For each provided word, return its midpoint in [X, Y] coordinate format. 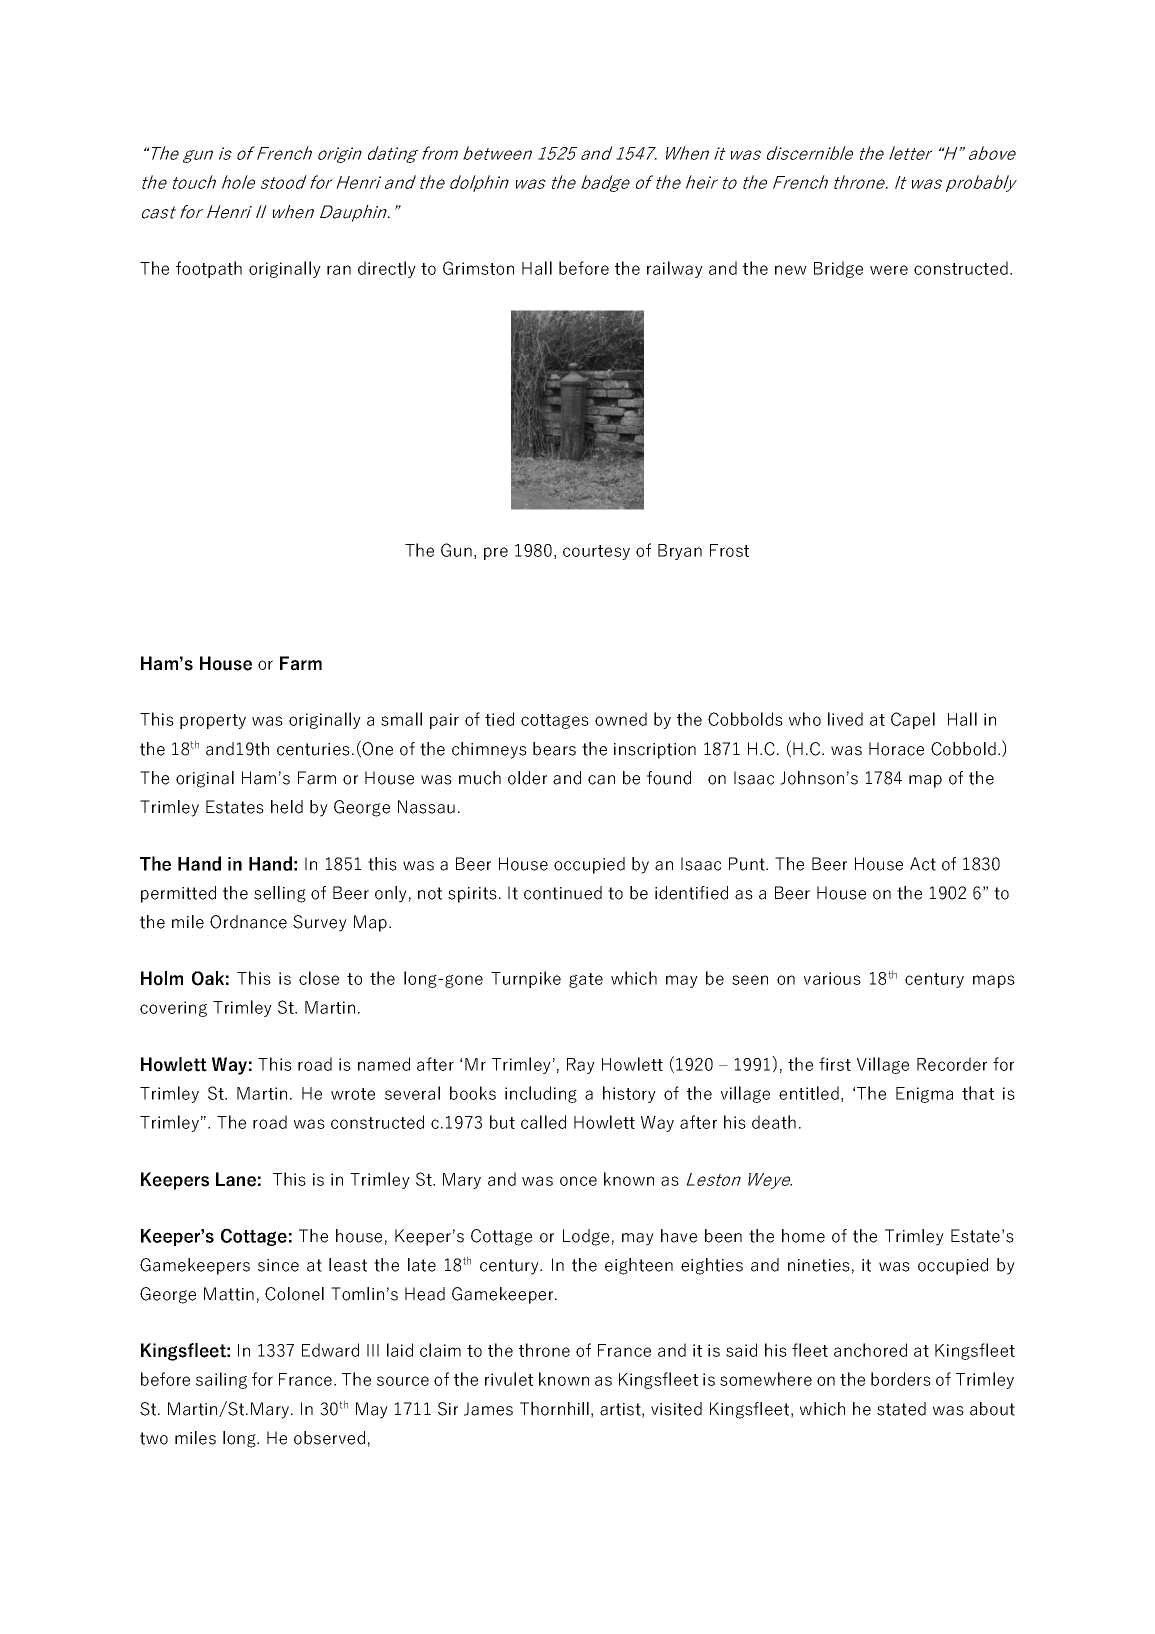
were [889, 270]
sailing [221, 1380]
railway [675, 269]
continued [563, 893]
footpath [209, 269]
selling [280, 894]
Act [923, 864]
